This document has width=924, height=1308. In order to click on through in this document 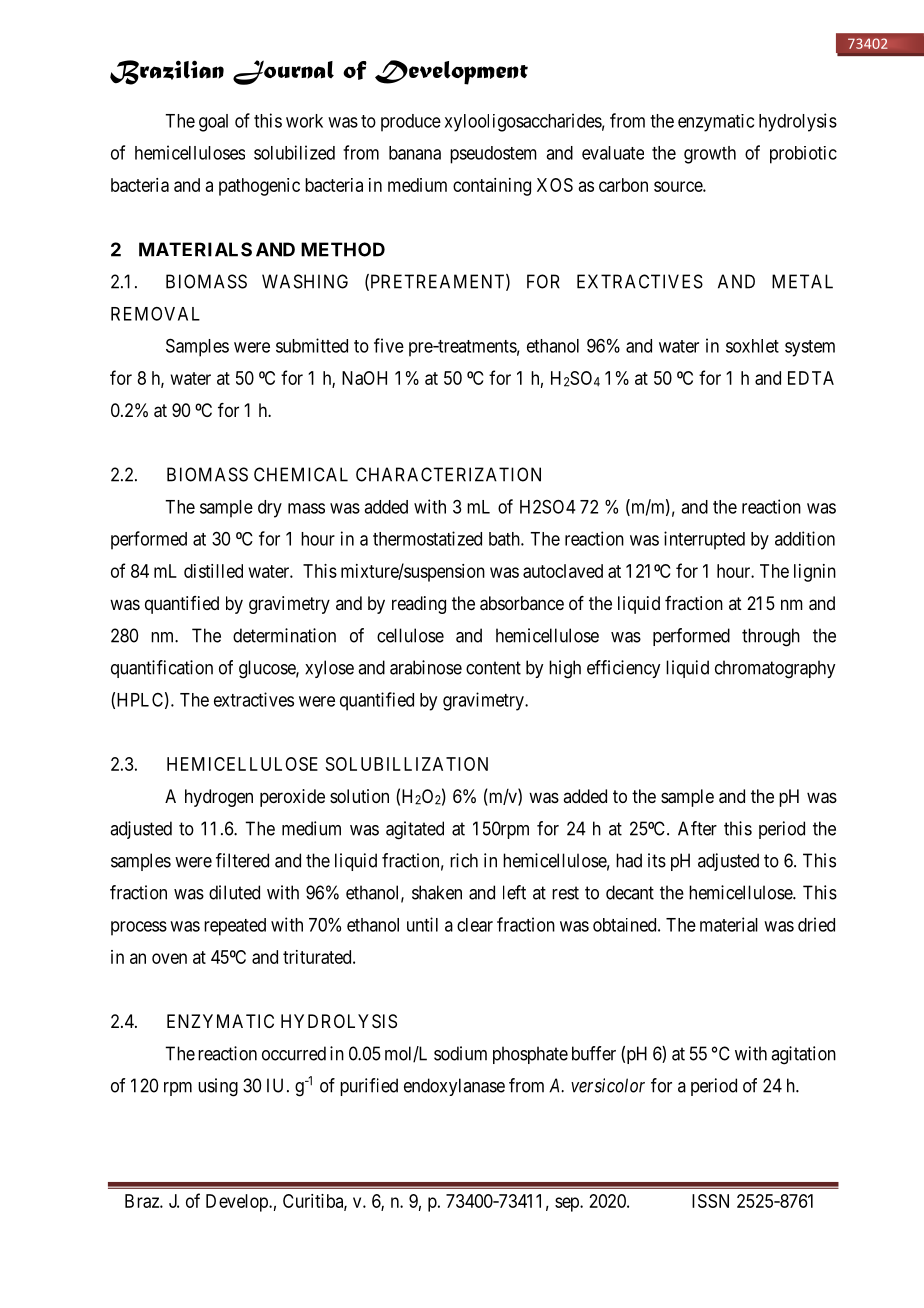, I will do `click(771, 637)`.
